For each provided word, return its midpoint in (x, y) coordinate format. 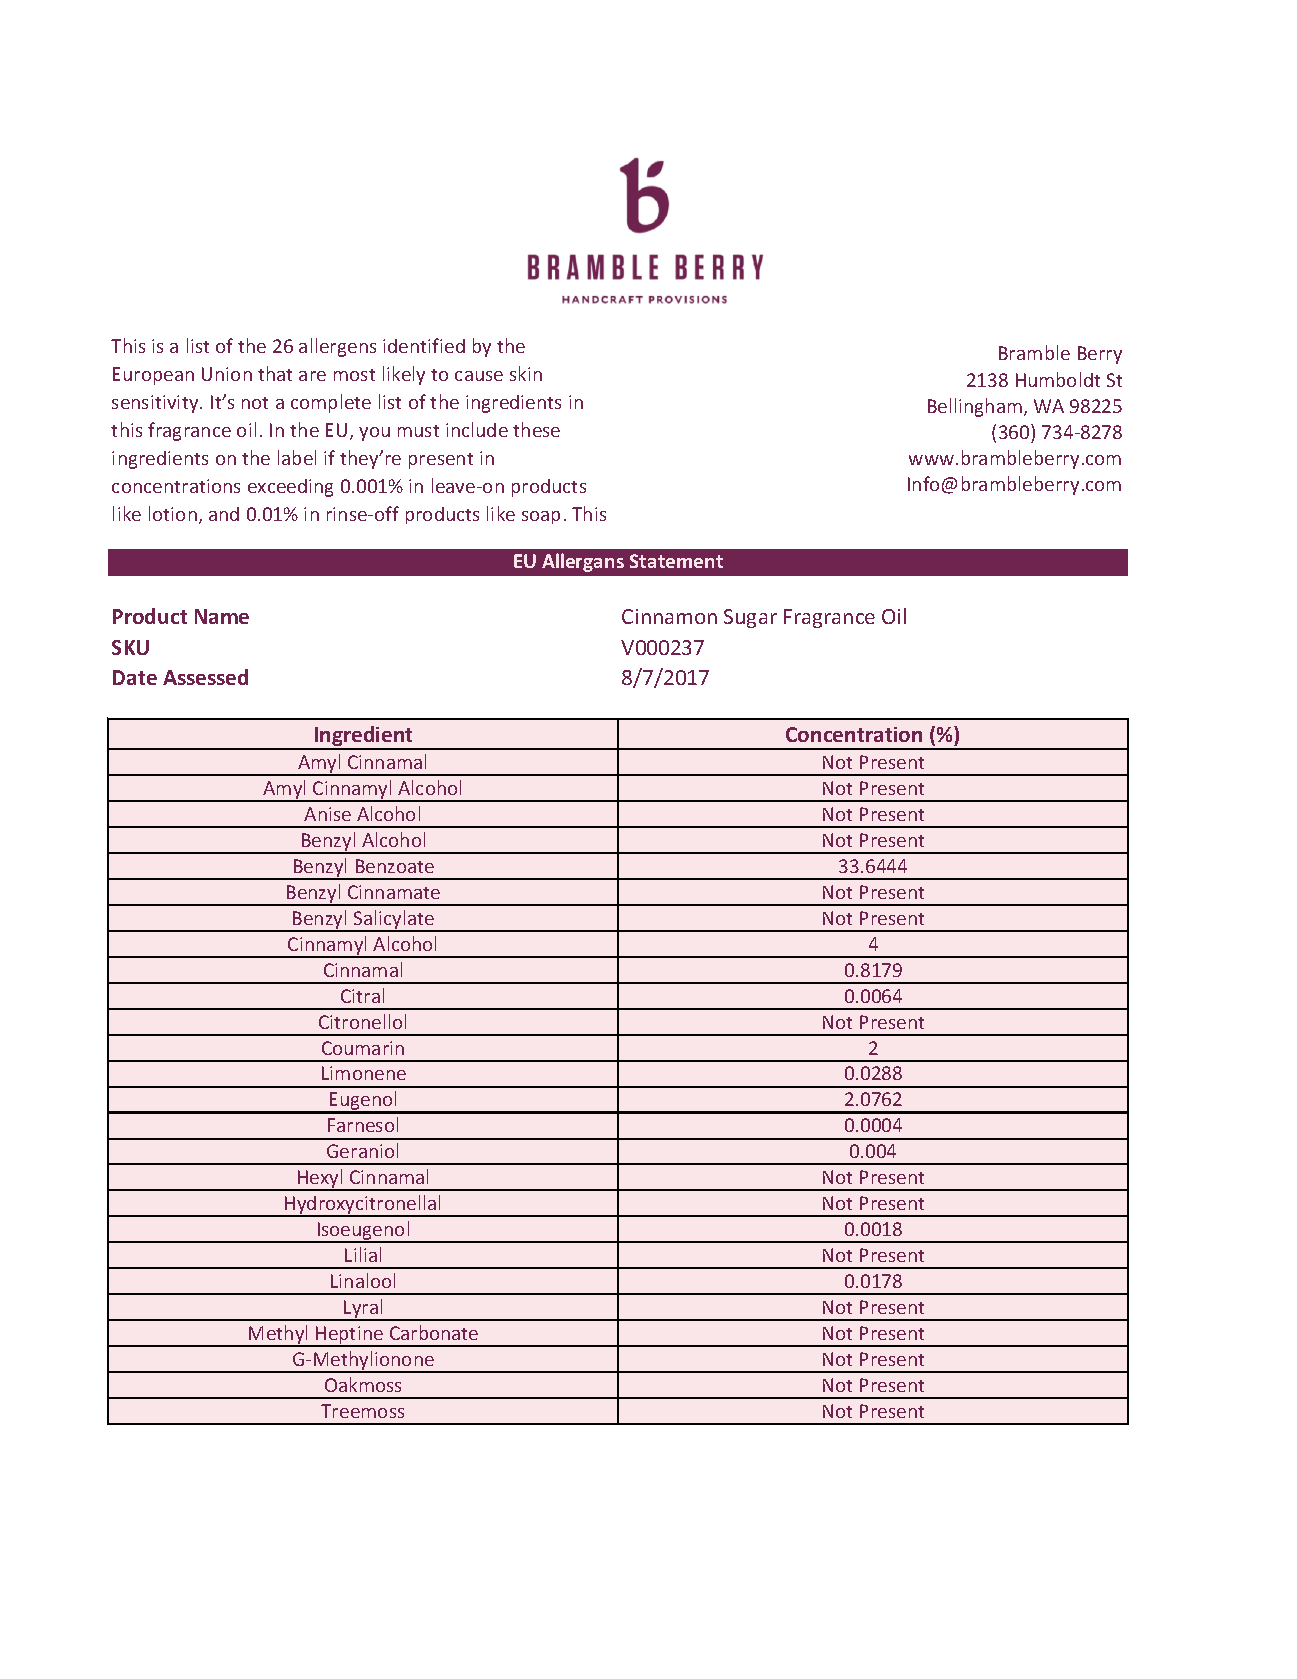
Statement (676, 561)
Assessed (205, 677)
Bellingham (975, 407)
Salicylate (394, 920)
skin (526, 373)
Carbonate (434, 1332)
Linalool (363, 1280)
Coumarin (363, 1048)
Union (227, 374)
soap (541, 517)
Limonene (364, 1073)
